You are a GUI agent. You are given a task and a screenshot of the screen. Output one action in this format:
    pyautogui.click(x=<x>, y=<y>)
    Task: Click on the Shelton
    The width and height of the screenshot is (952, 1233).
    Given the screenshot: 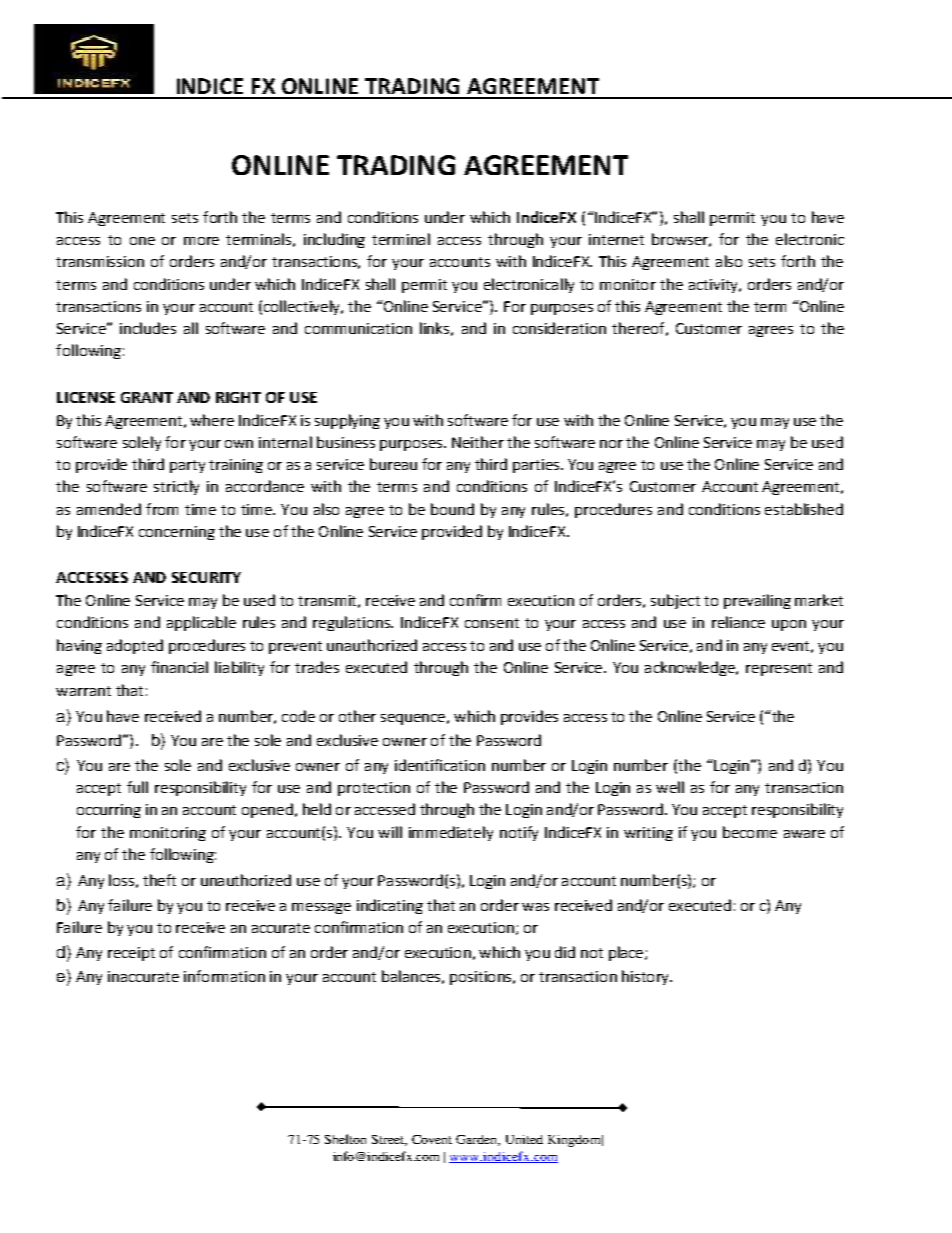 What is the action you would take?
    pyautogui.click(x=345, y=1139)
